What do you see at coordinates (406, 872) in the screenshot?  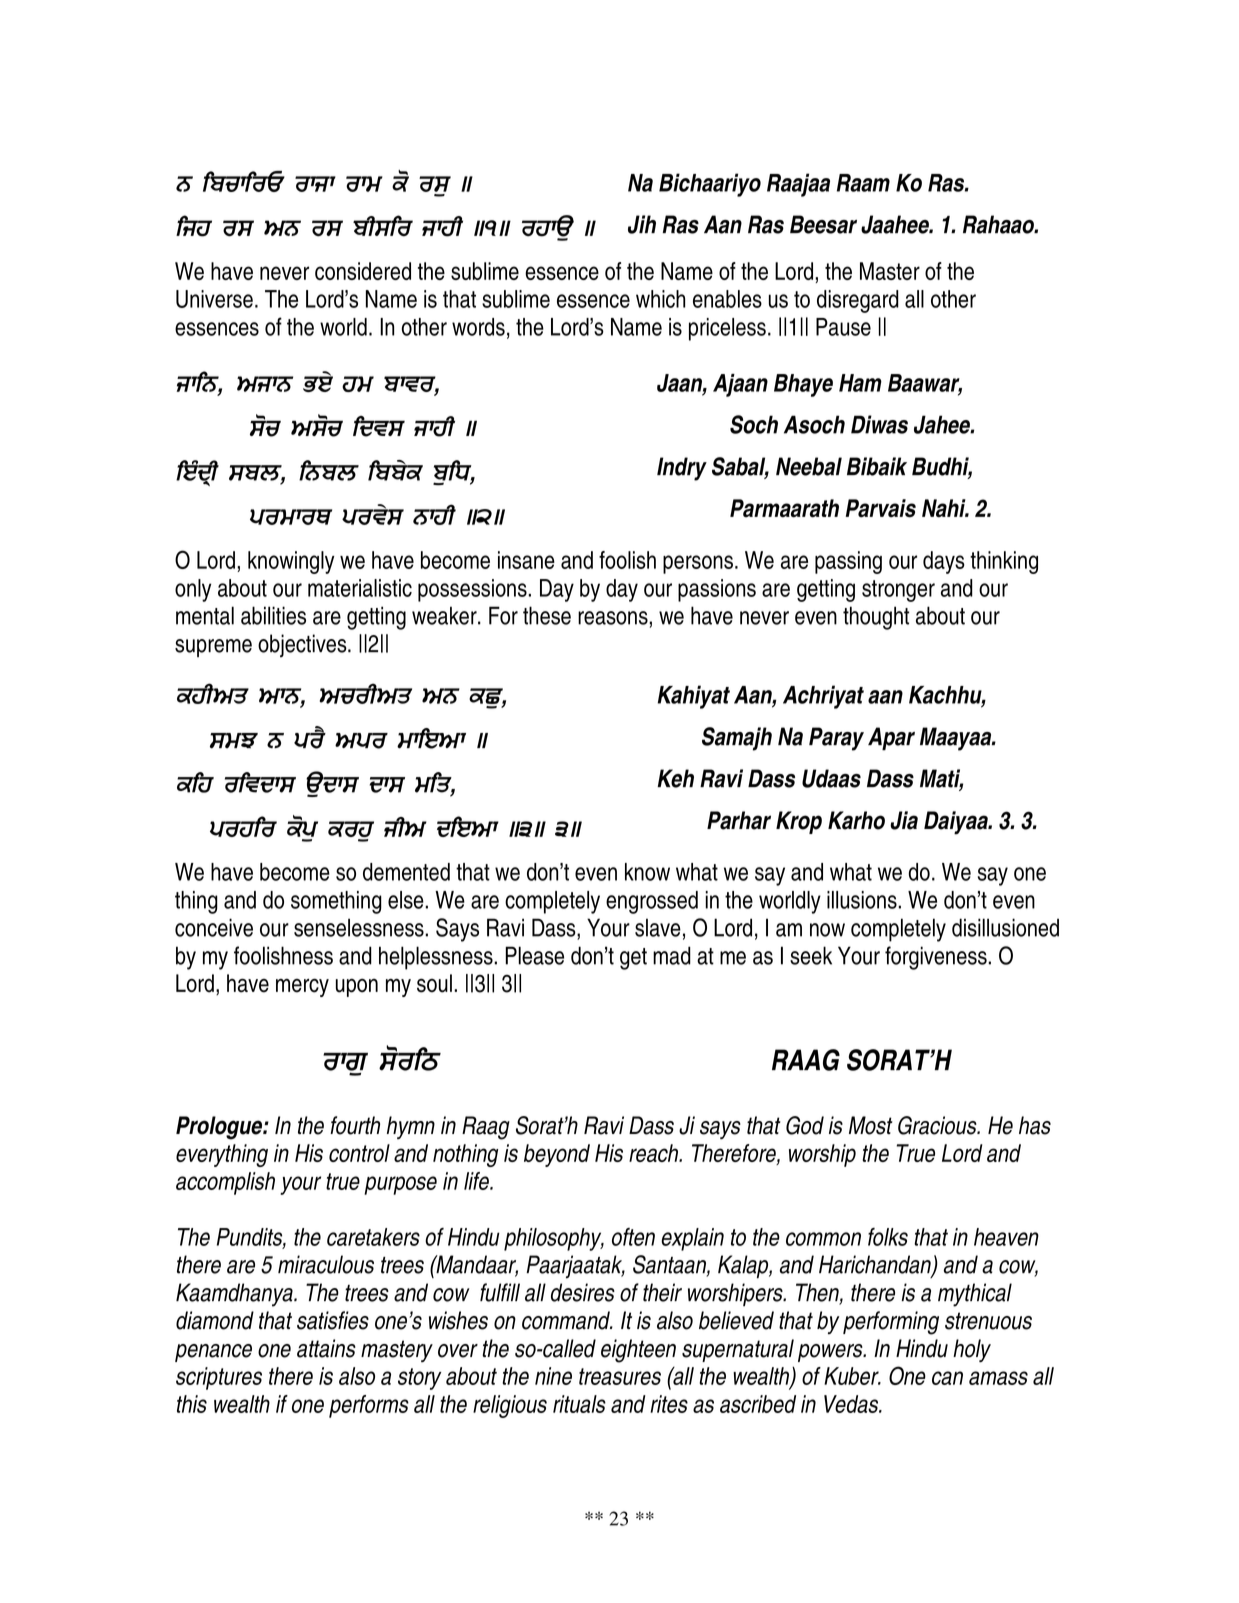 I see `demented` at bounding box center [406, 872].
